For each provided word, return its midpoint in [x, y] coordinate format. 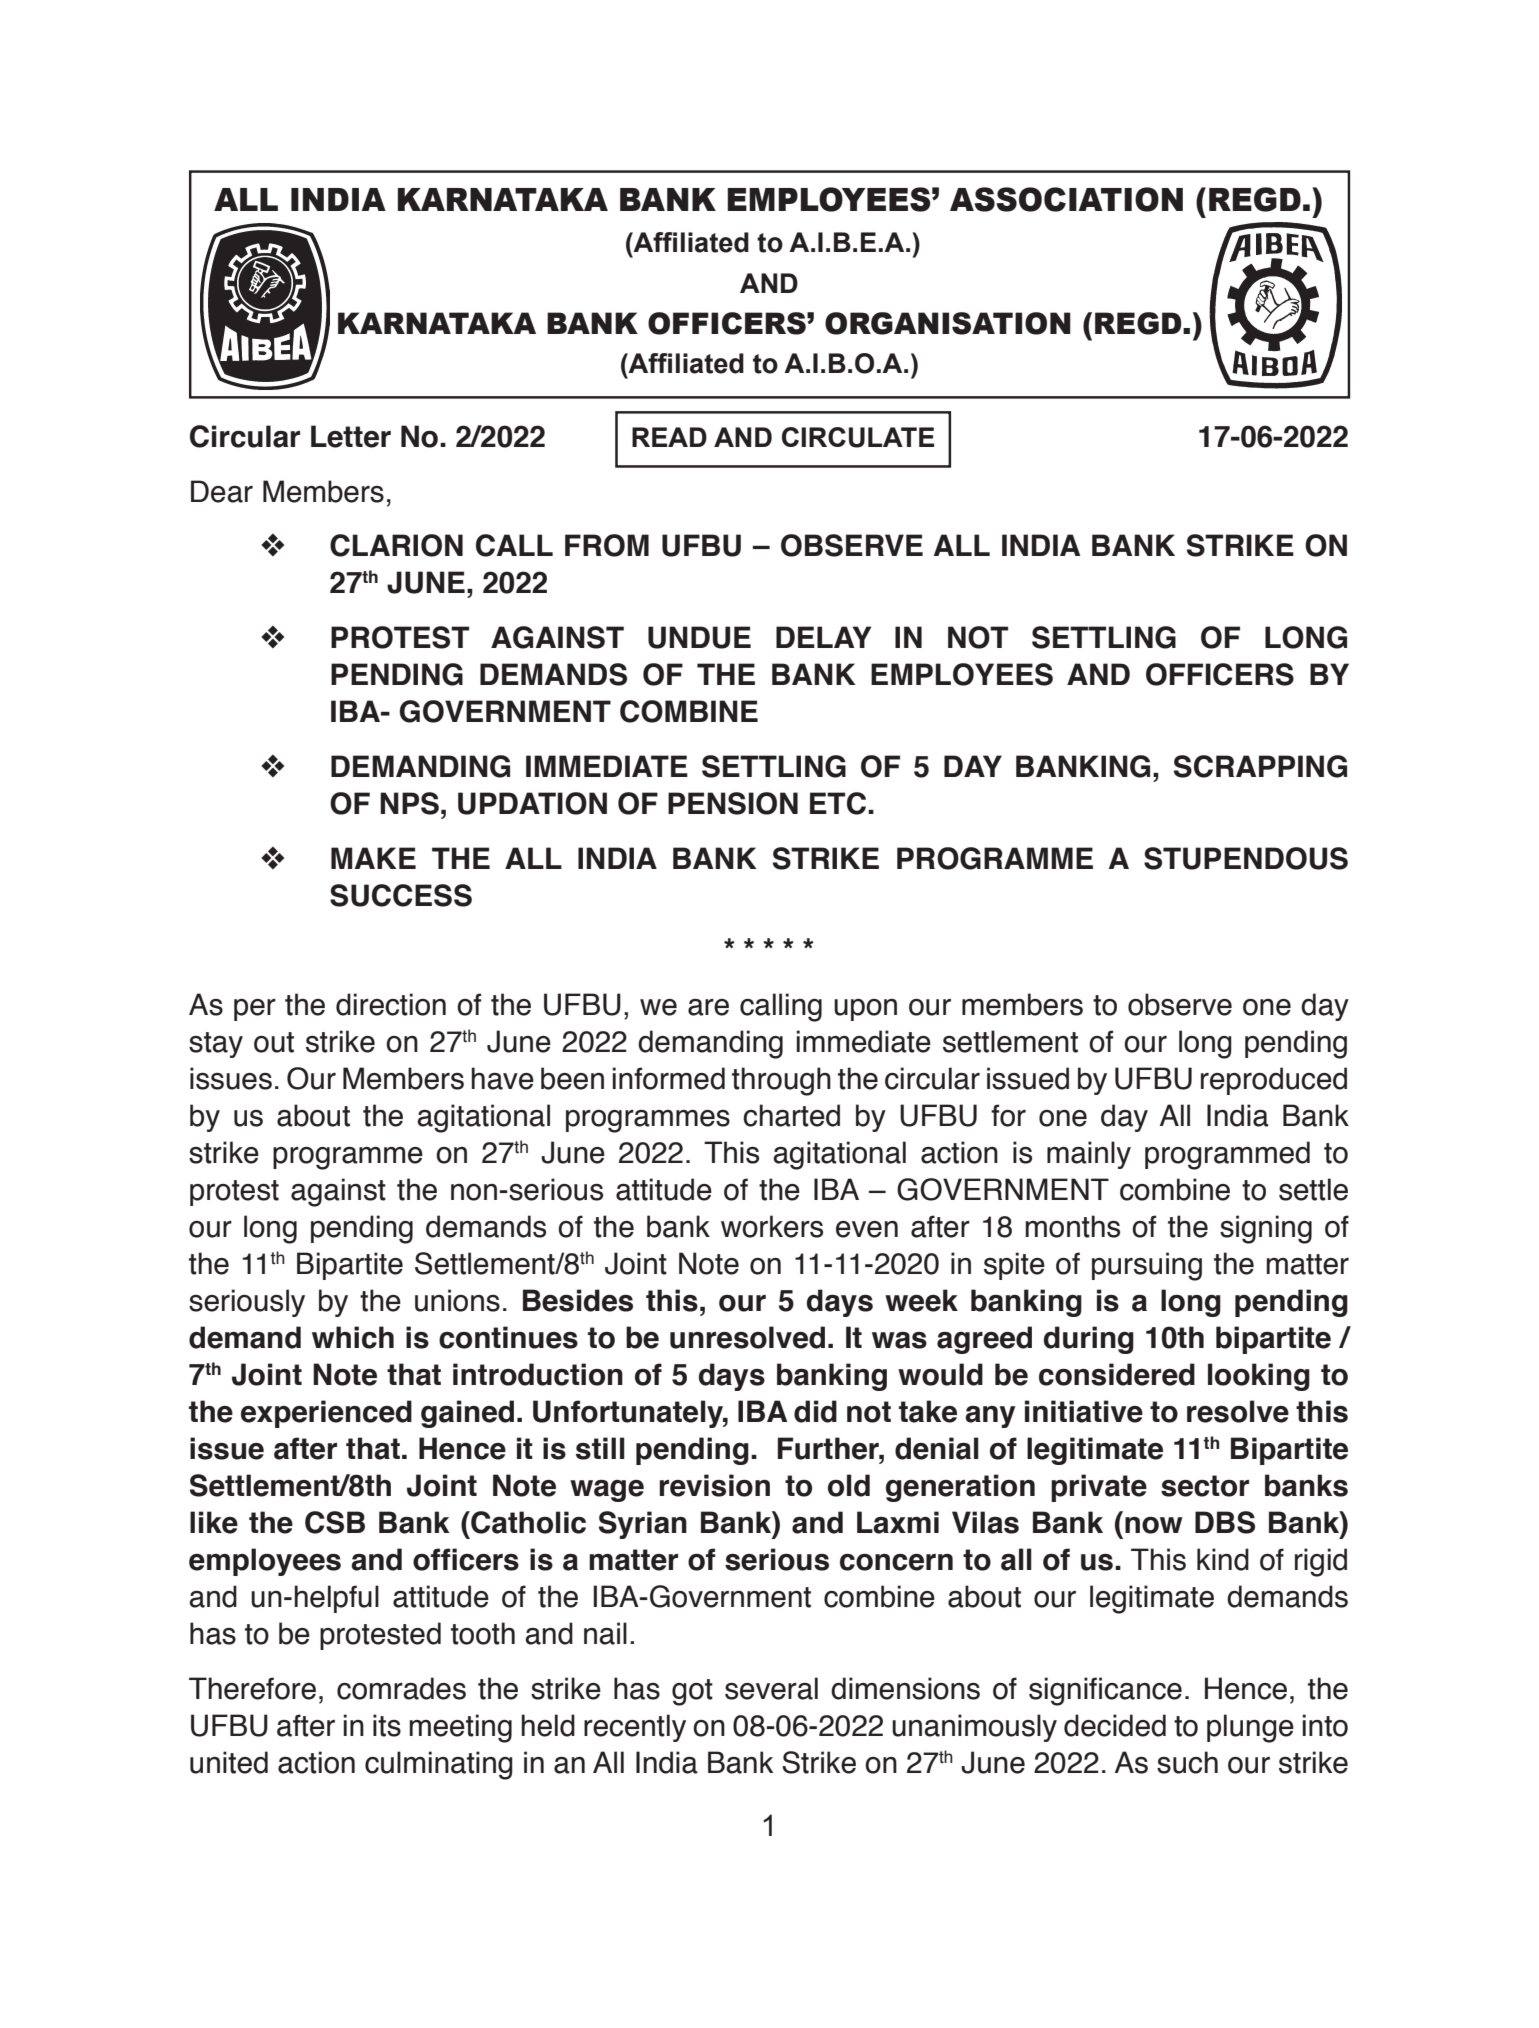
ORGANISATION [948, 323]
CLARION [396, 545]
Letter [351, 436]
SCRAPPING [1260, 766]
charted [791, 1115]
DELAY [823, 637]
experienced [326, 1414]
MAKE [373, 858]
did [815, 1411]
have [503, 1078]
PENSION [733, 803]
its [387, 1725]
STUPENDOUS [1246, 858]
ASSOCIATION [1066, 199]
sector [1205, 1486]
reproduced [1274, 1081]
